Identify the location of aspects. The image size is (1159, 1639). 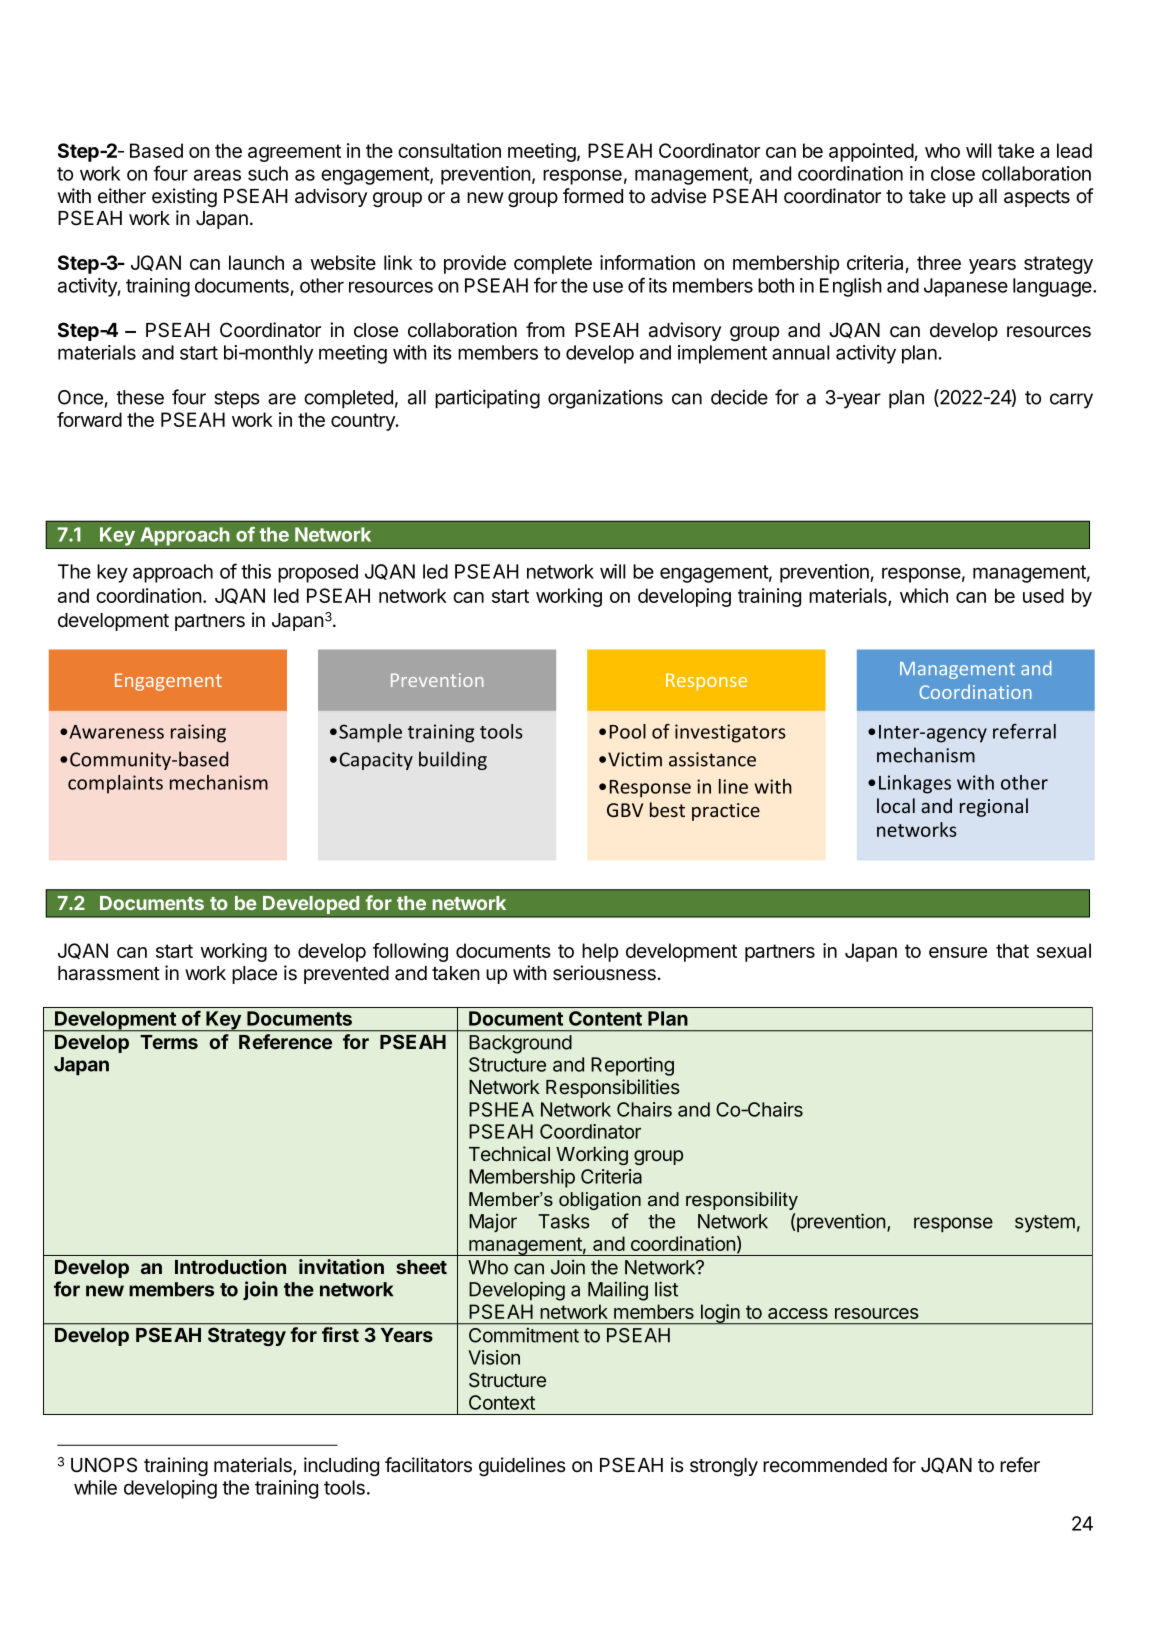
(1037, 198).
